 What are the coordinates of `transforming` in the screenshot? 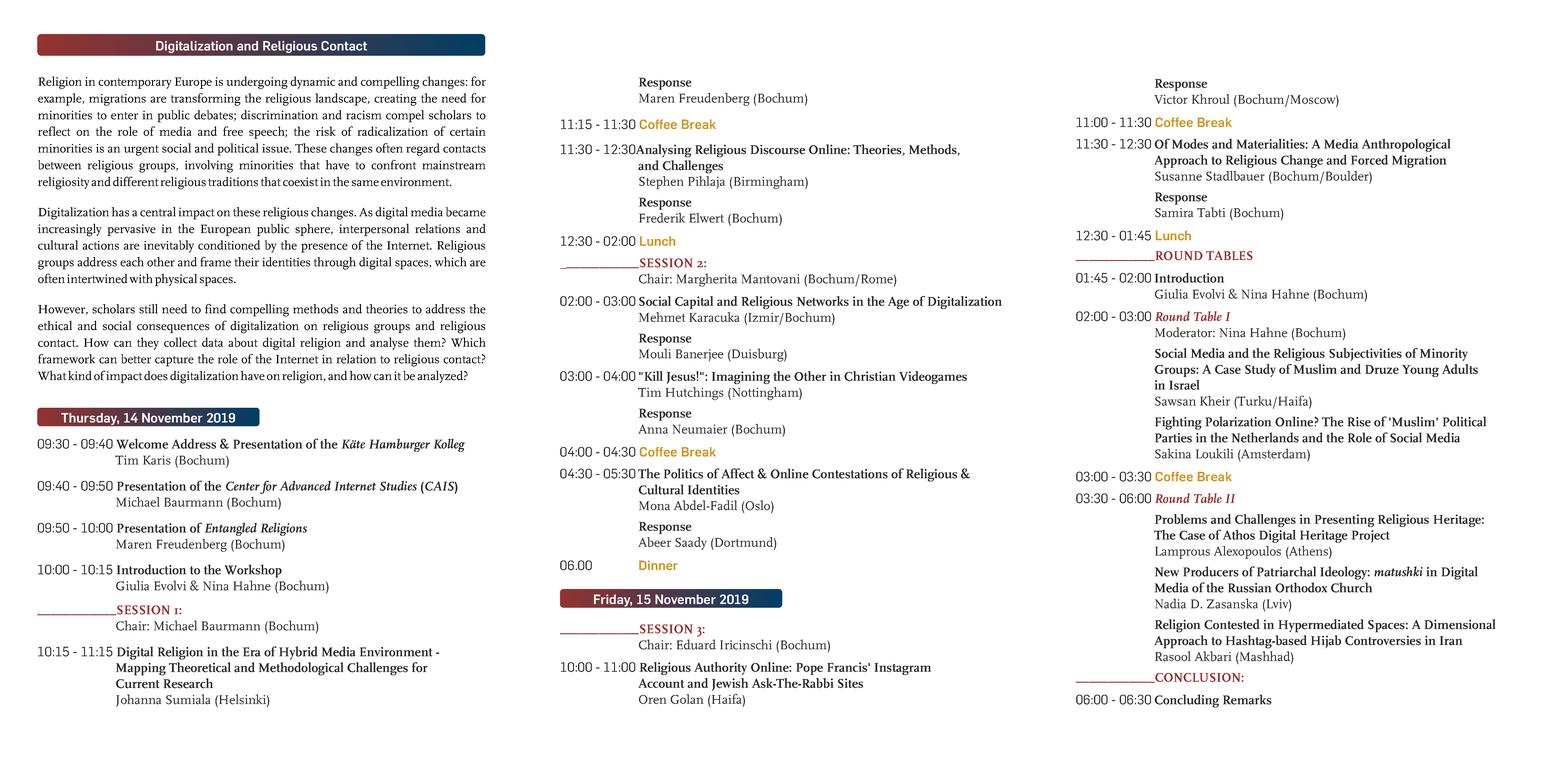 It's located at (206, 99).
